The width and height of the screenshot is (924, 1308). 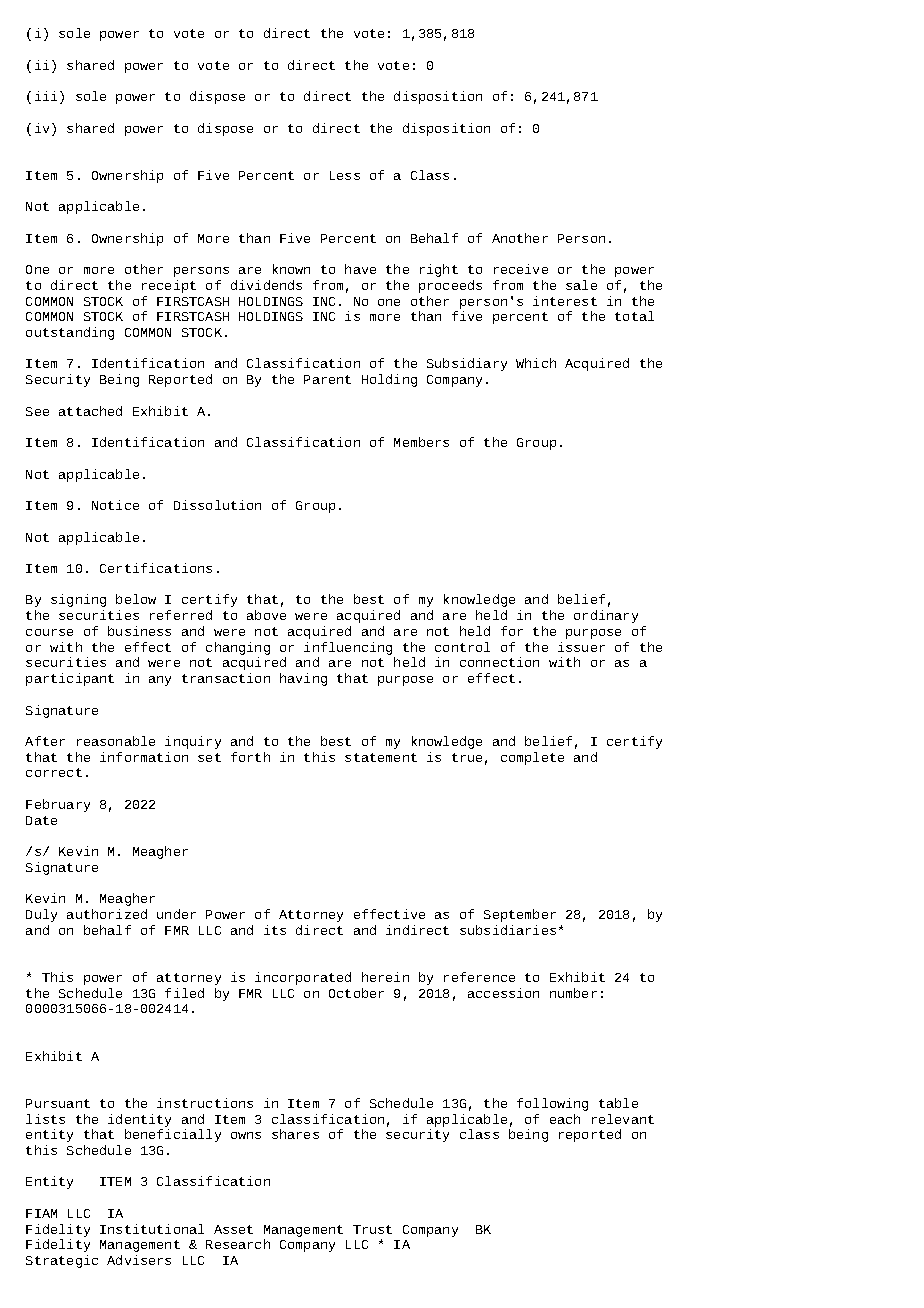 I want to click on issuer, so click(x=581, y=647).
